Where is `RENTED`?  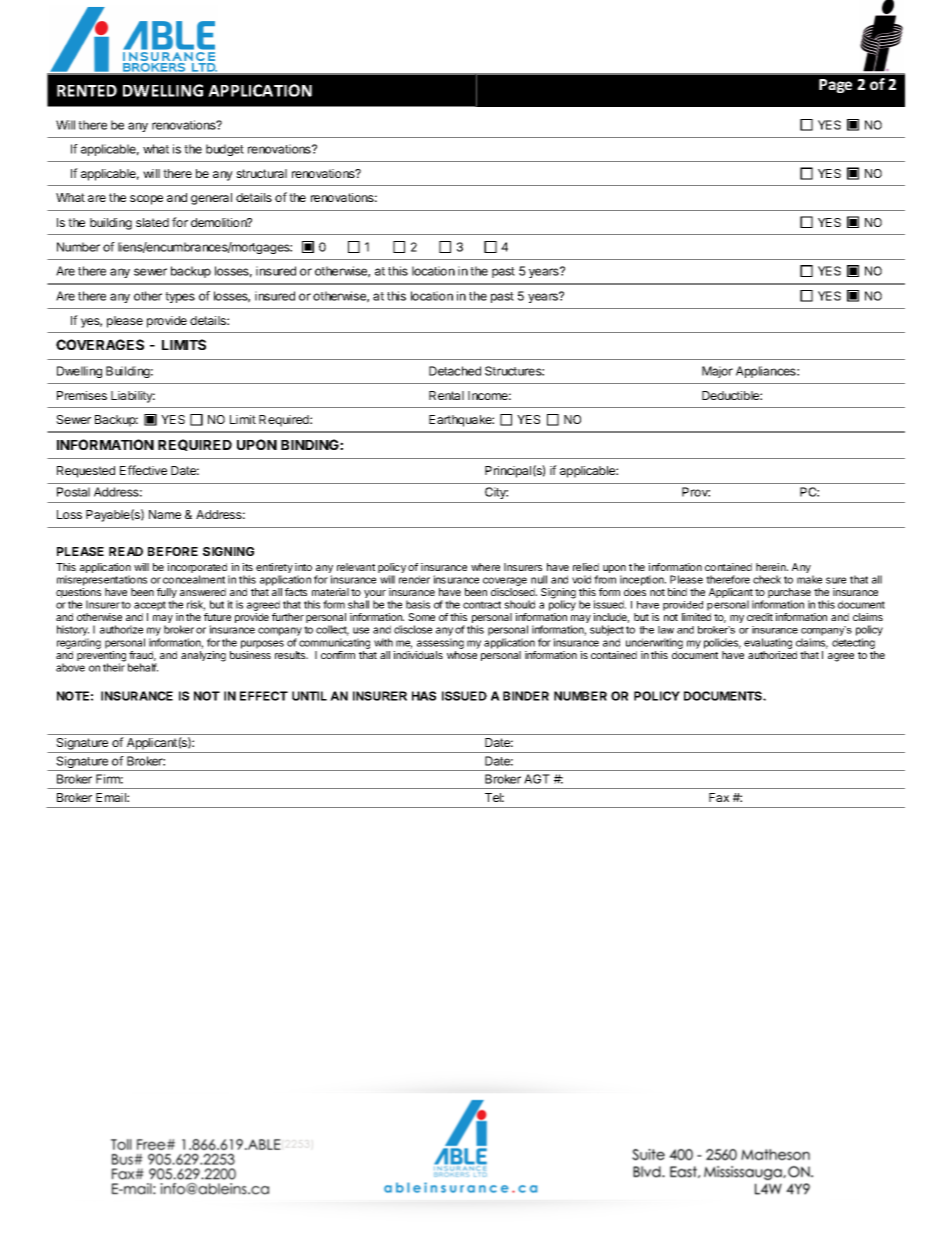
RENTED is located at coordinates (87, 91).
